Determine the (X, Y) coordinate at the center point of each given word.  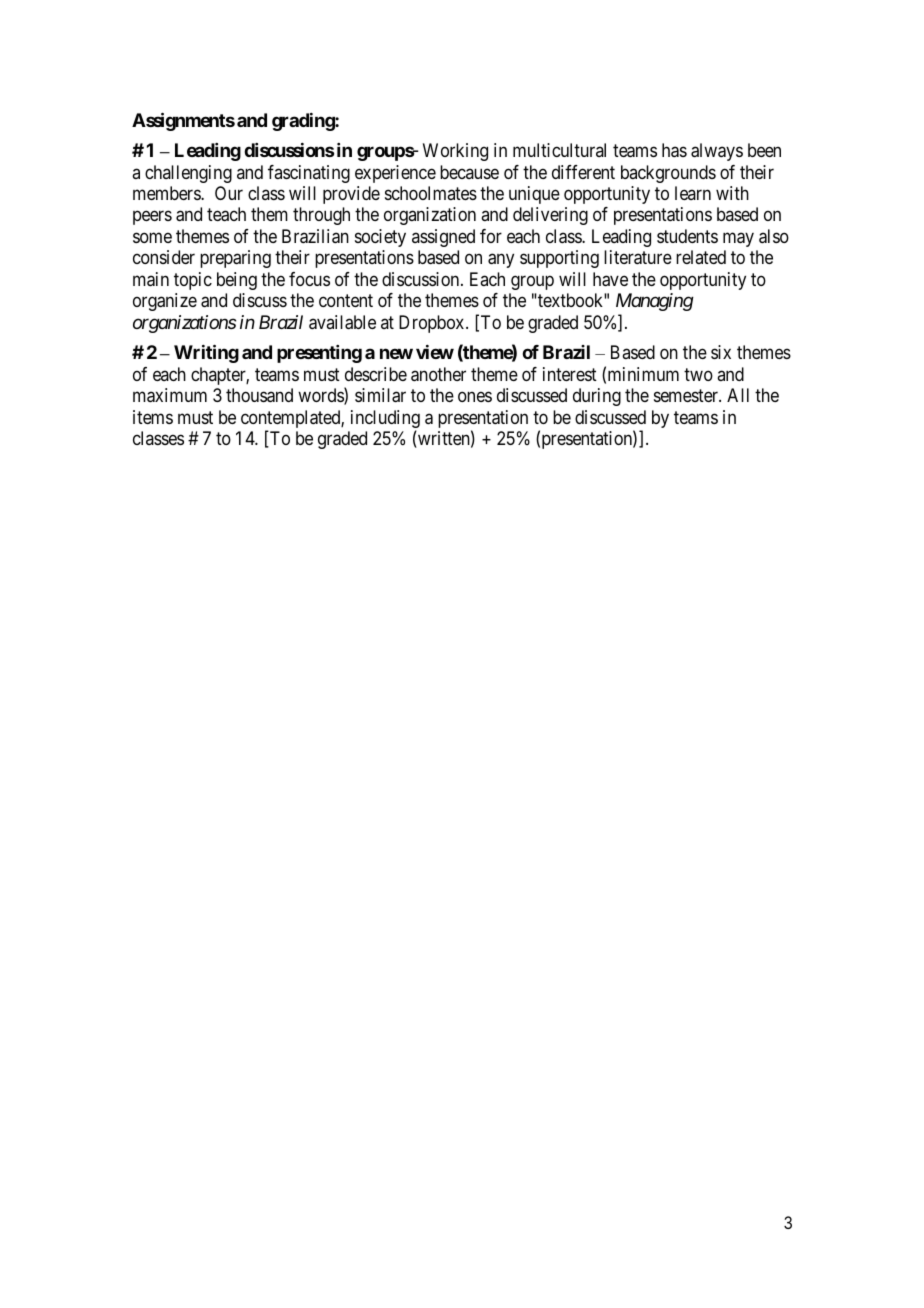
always (717, 152)
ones (475, 397)
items (153, 417)
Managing (655, 302)
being (237, 281)
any (501, 261)
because (469, 172)
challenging (188, 174)
